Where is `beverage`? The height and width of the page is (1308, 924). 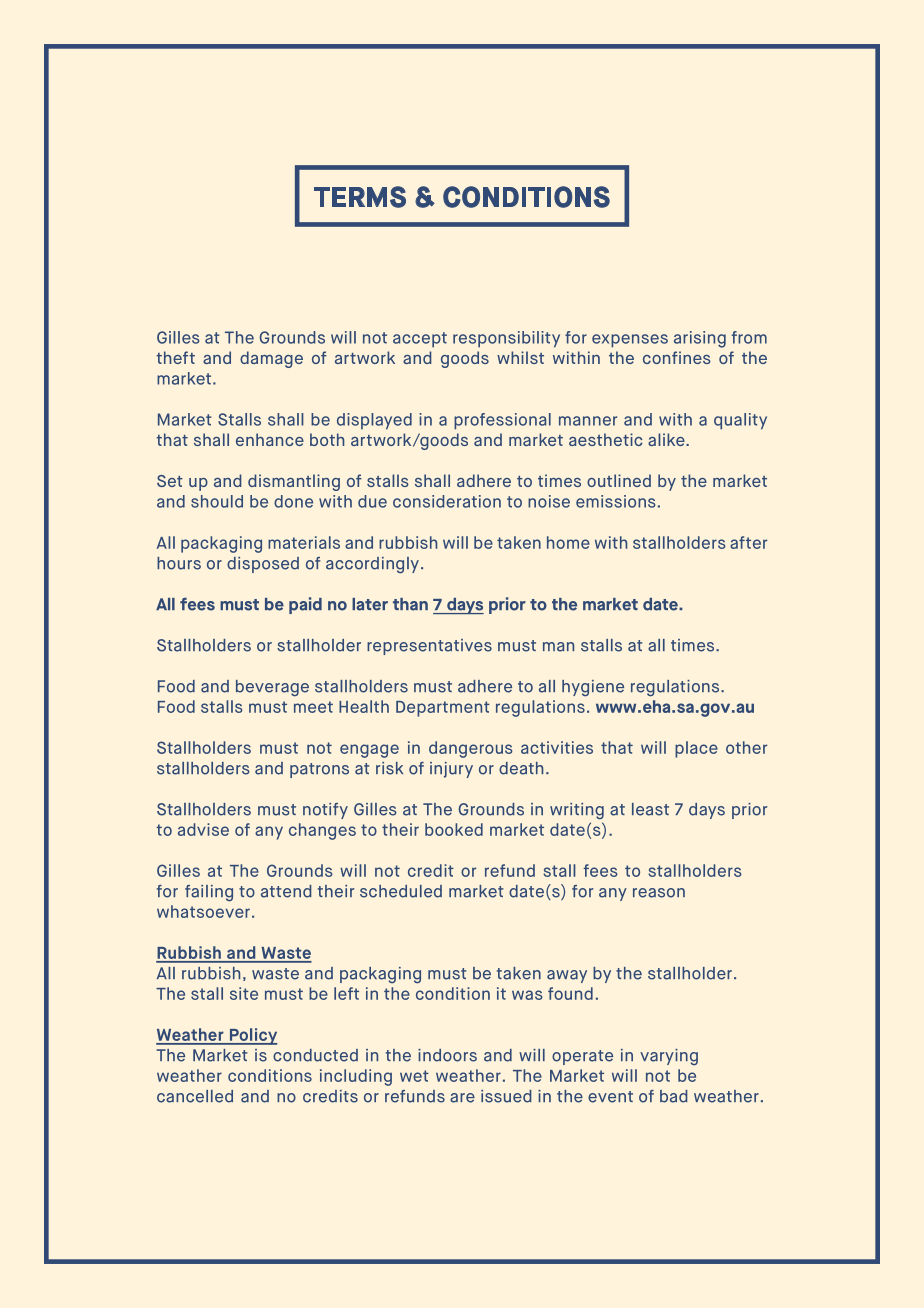 beverage is located at coordinates (272, 688).
